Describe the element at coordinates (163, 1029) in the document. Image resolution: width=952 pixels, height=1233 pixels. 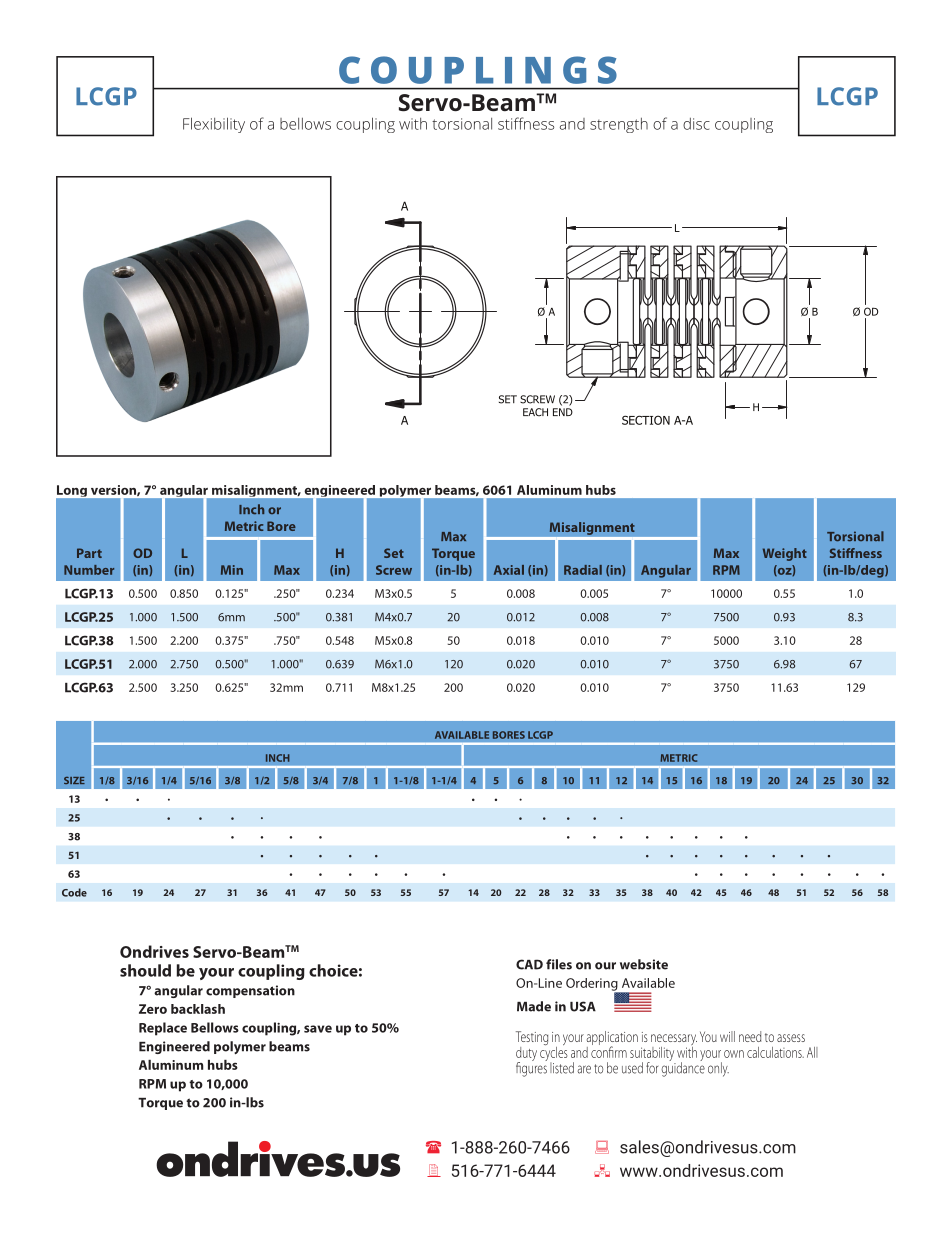
I see `Replace` at that location.
